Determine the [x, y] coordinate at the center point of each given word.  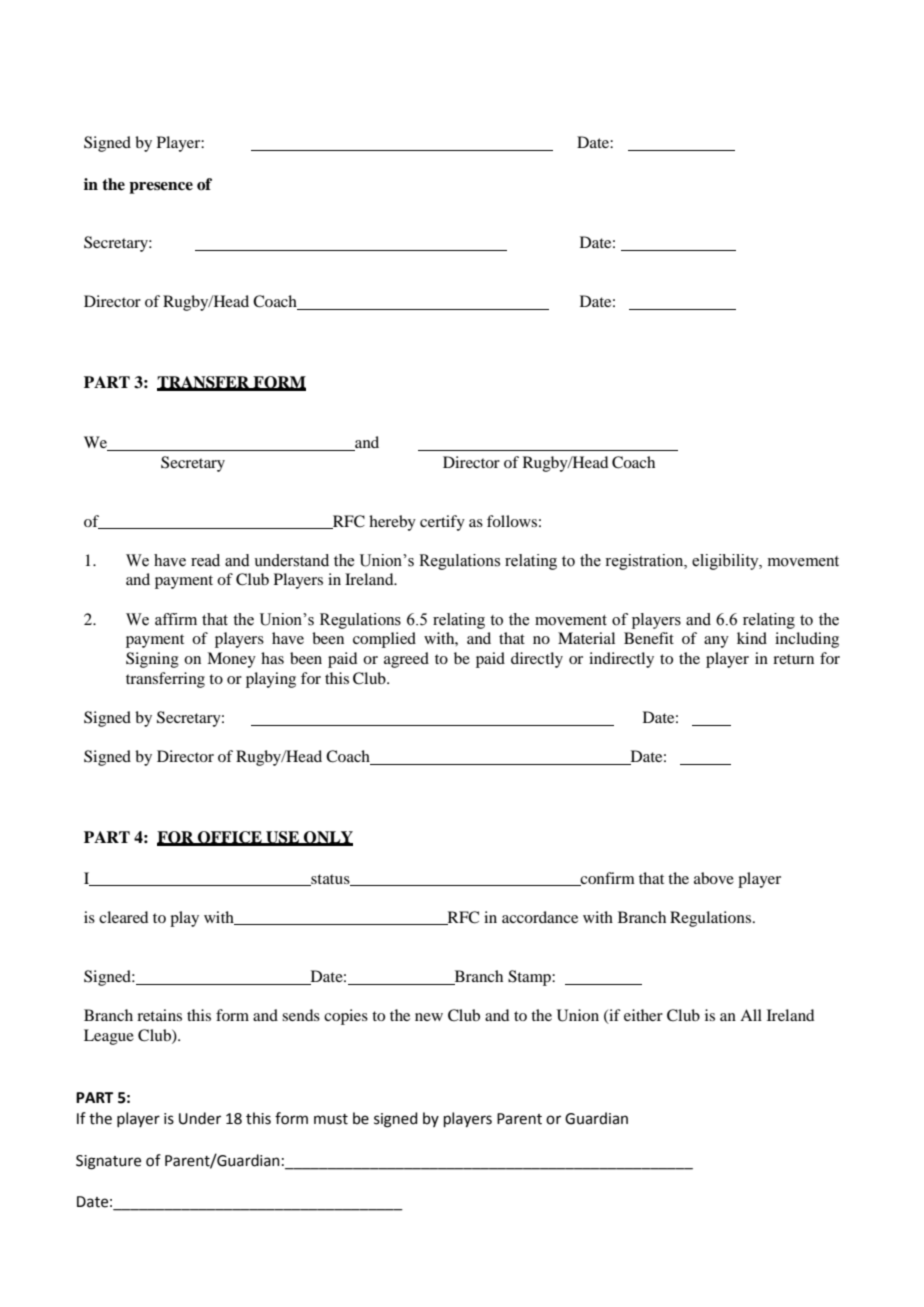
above [714, 878]
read [205, 560]
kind [752, 638]
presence [161, 188]
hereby [392, 523]
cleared [123, 917]
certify [442, 523]
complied [384, 640]
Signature [108, 1162]
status [330, 880]
